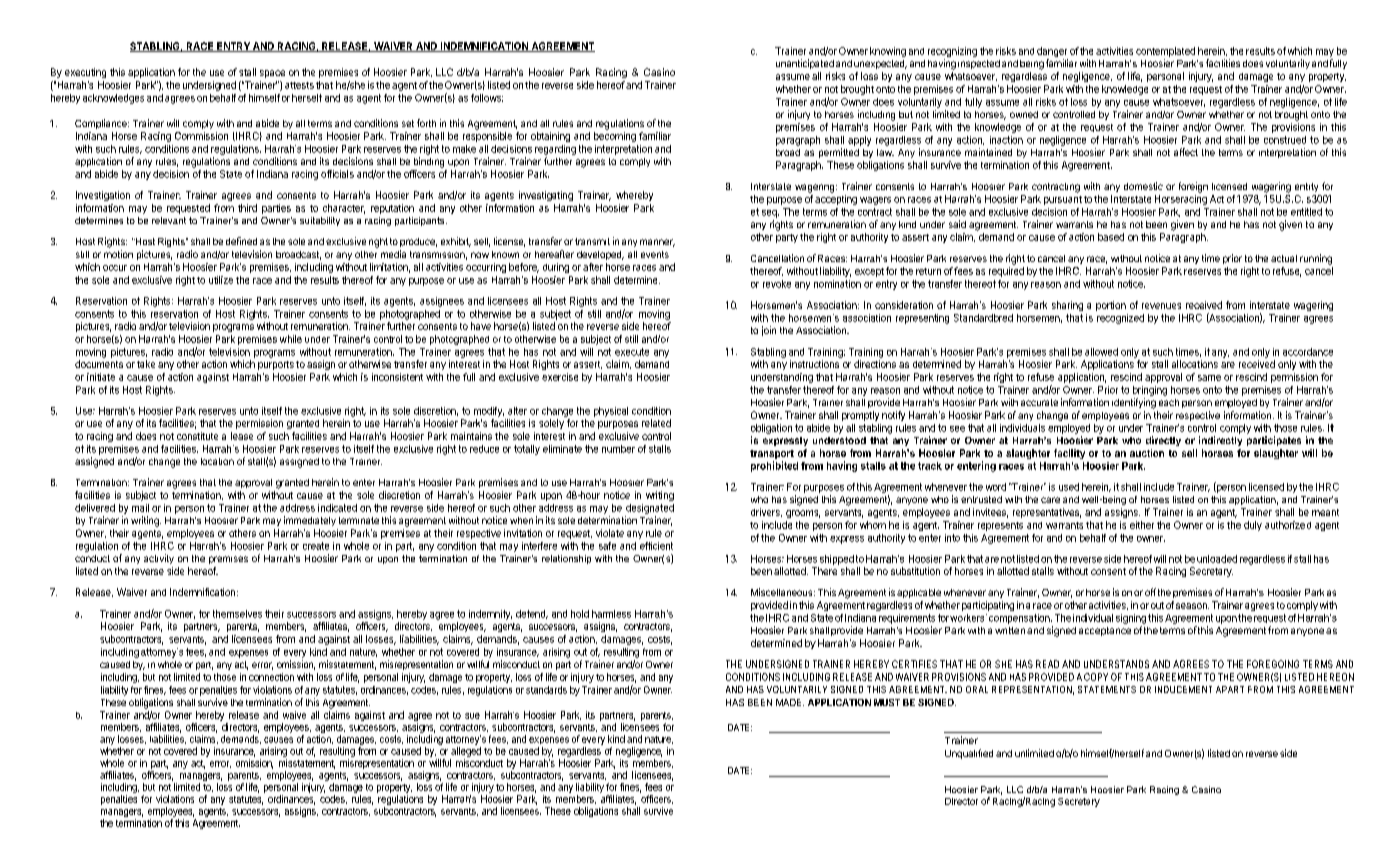 This screenshot has height=850, width=1400. What do you see at coordinates (650, 509) in the screenshot?
I see `designated` at bounding box center [650, 509].
